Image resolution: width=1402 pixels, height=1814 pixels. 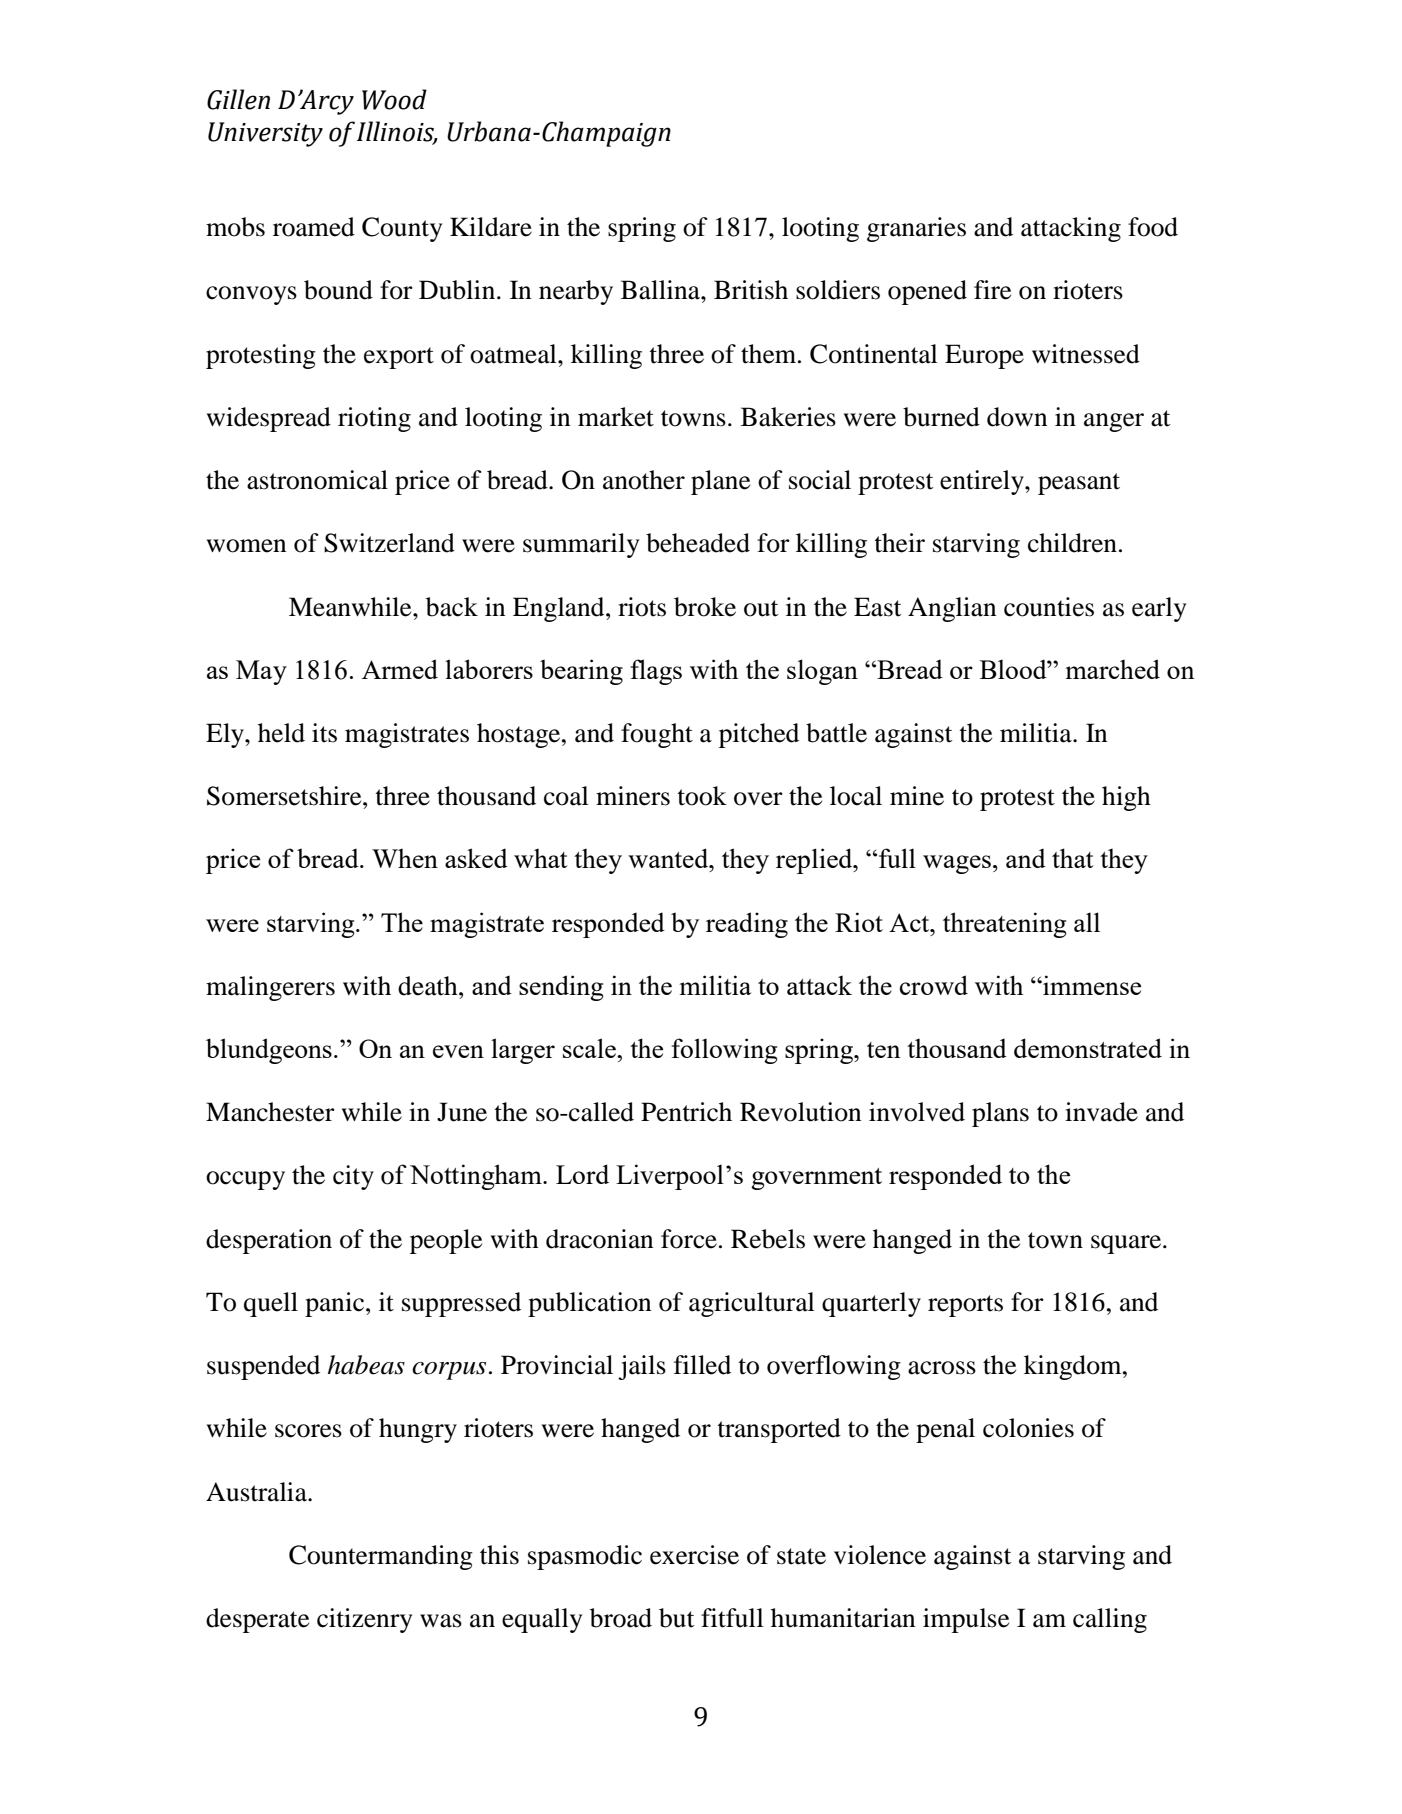 What do you see at coordinates (669, 858) in the page?
I see `wanted` at bounding box center [669, 858].
